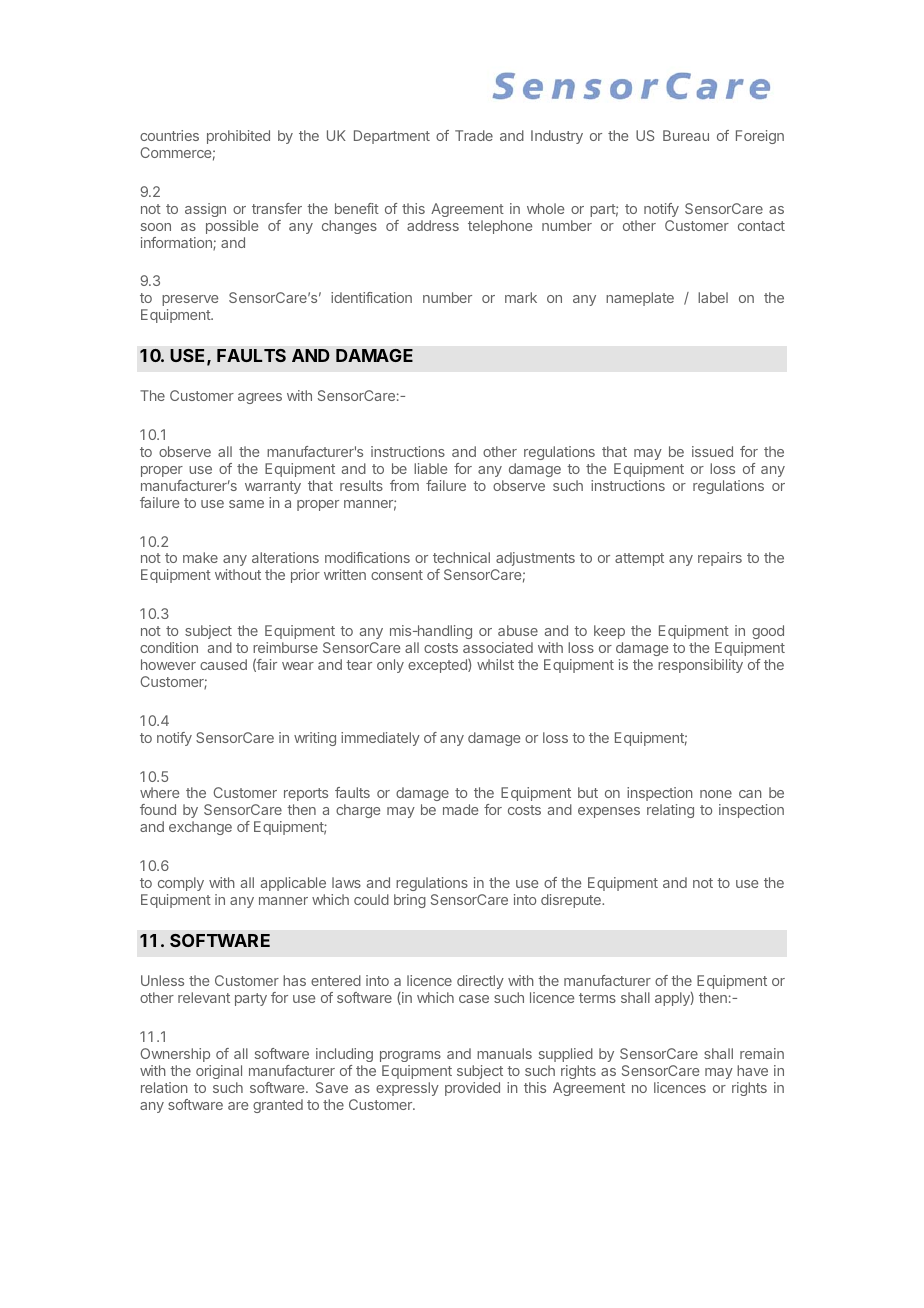 This page has height=1308, width=924. Describe the element at coordinates (238, 137) in the page. I see `prohibited` at that location.
